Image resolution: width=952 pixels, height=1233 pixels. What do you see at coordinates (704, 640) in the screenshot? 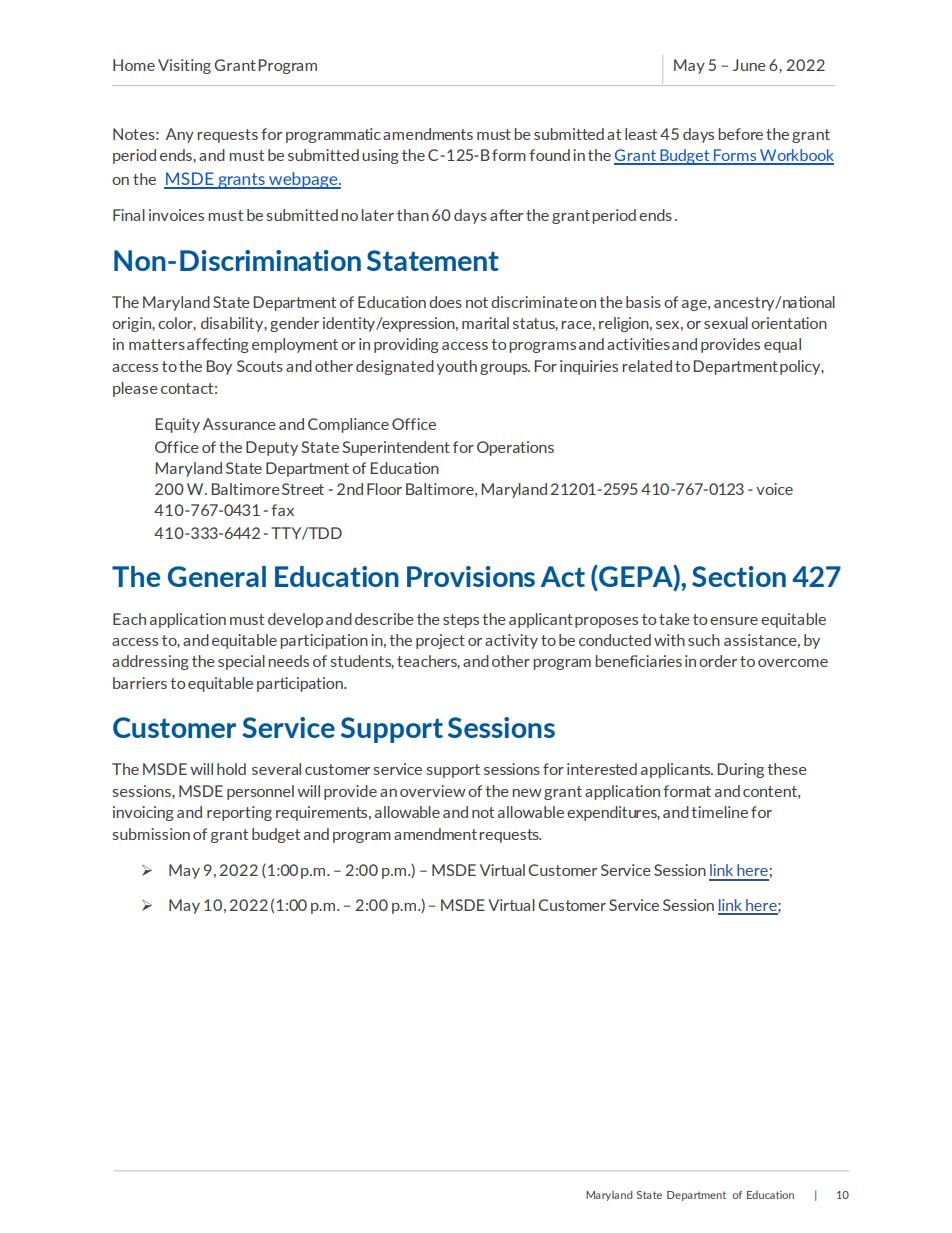
I see `such` at bounding box center [704, 640].
